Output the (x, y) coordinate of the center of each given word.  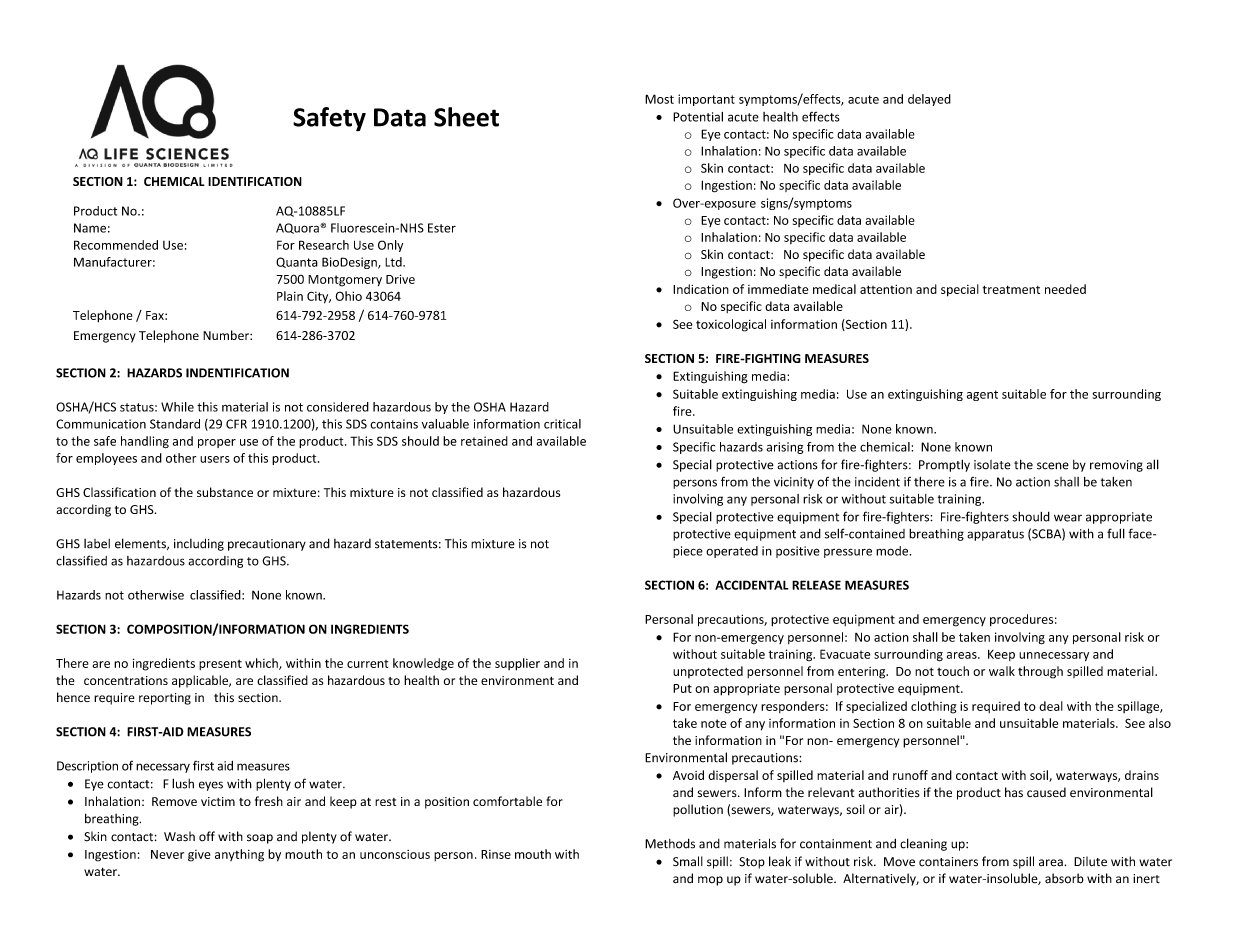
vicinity (794, 483)
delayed (929, 100)
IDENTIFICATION (255, 181)
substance (225, 492)
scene (1053, 466)
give (199, 856)
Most (659, 99)
